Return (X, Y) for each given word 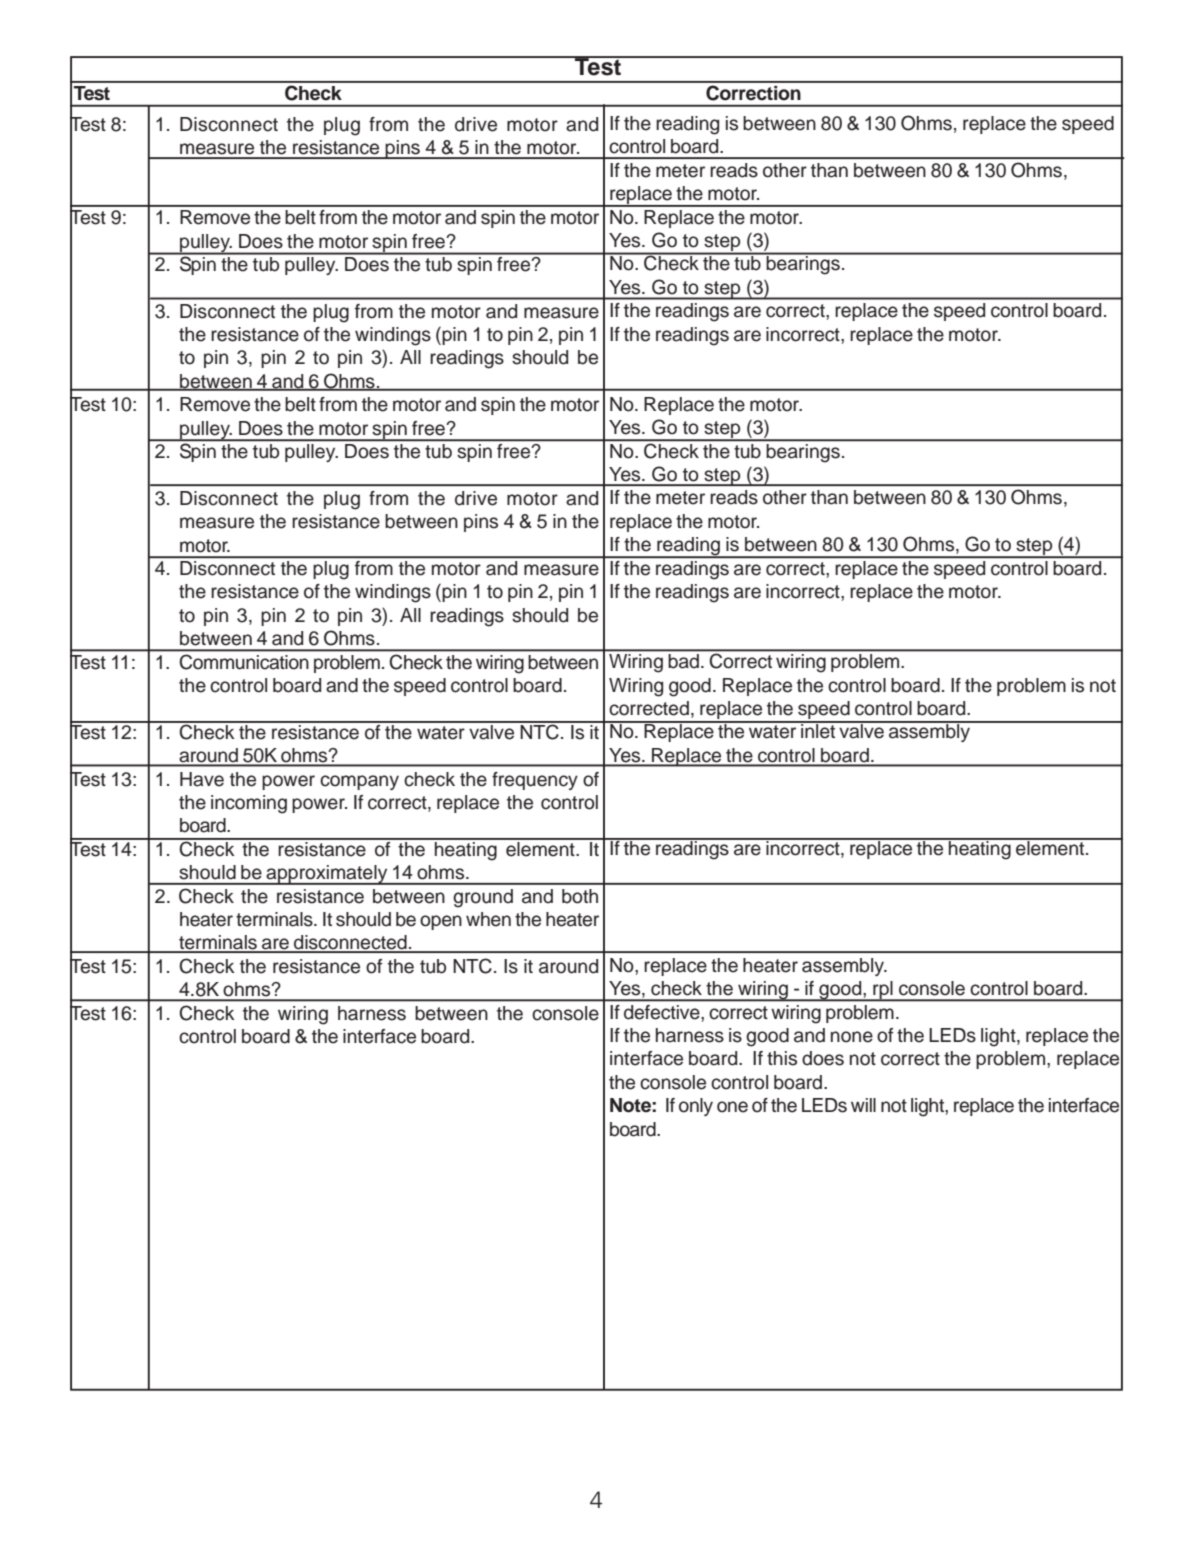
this (782, 1058)
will (863, 1105)
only (696, 1107)
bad (684, 661)
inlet (818, 730)
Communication (244, 662)
